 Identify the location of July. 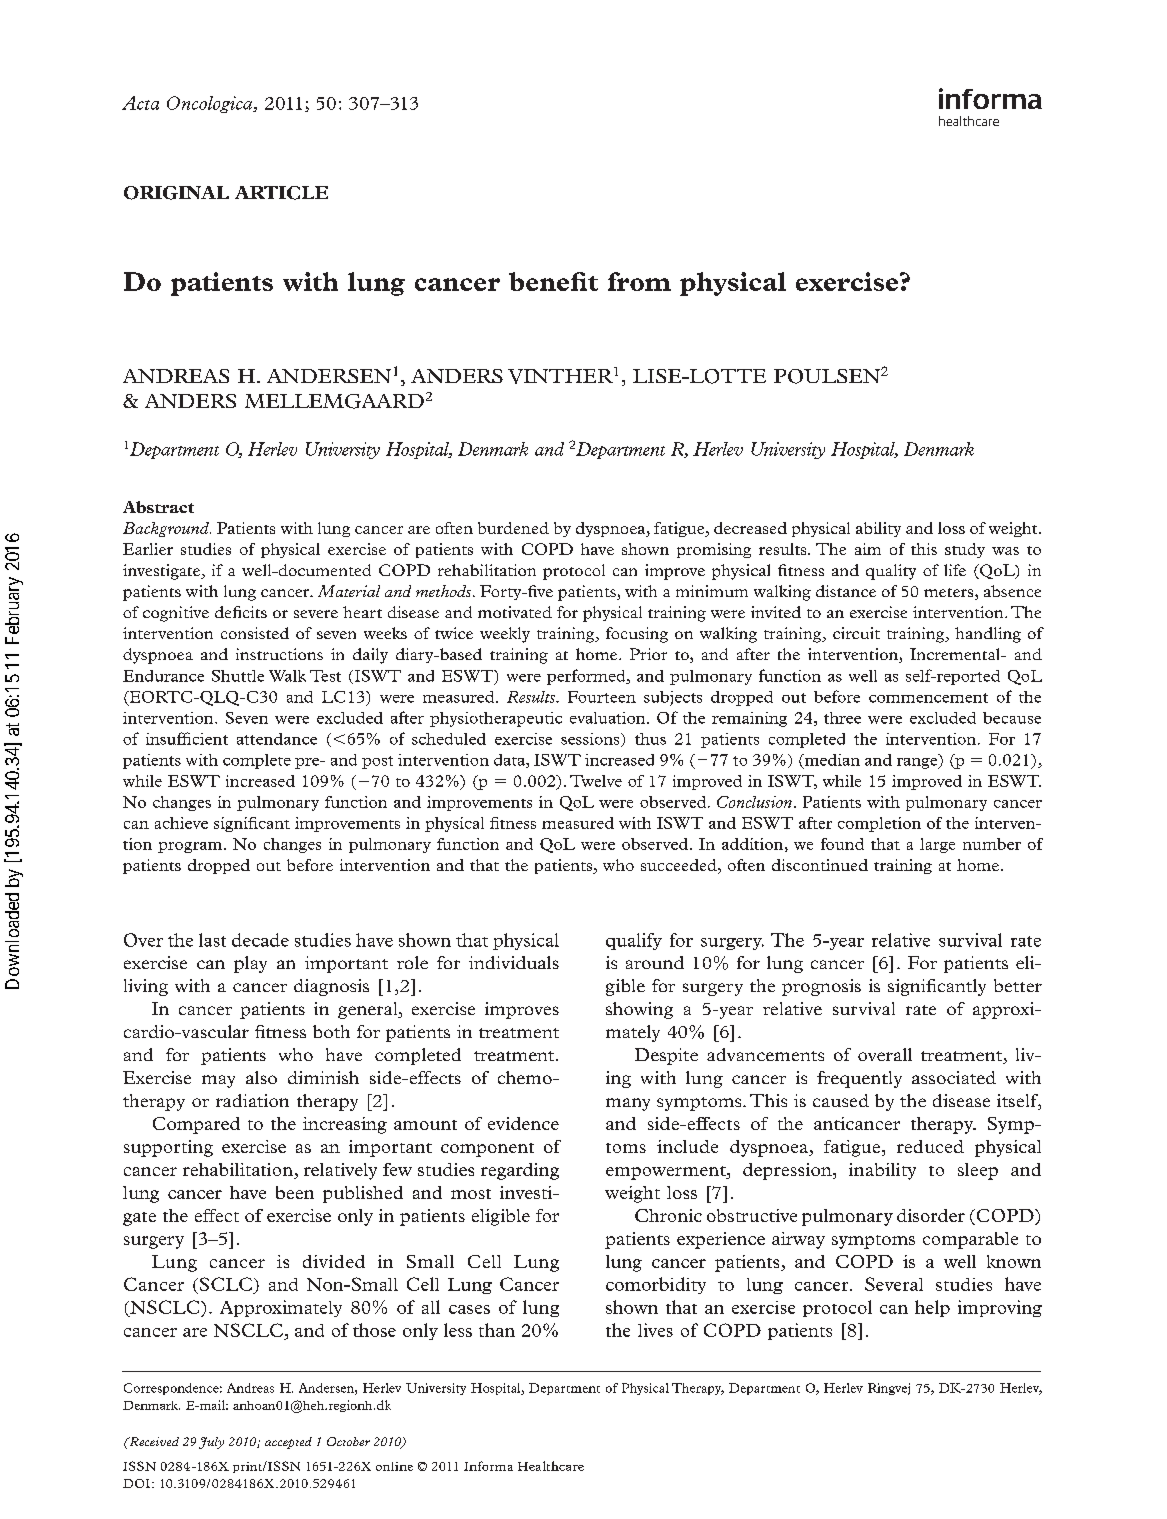
(211, 1443).
